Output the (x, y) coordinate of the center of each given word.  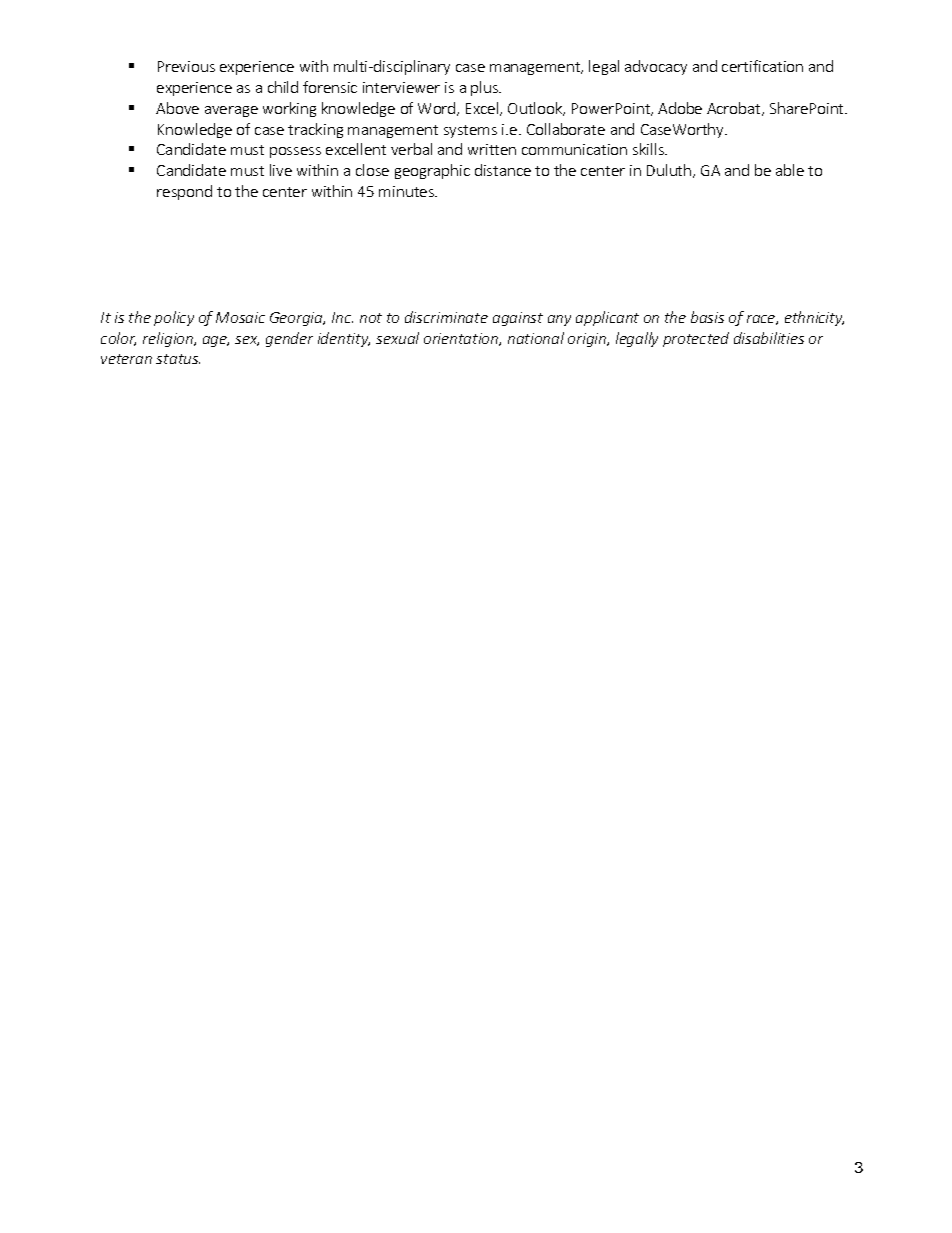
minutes (407, 191)
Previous (186, 66)
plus (486, 88)
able (790, 170)
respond (184, 192)
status (178, 359)
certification (762, 66)
